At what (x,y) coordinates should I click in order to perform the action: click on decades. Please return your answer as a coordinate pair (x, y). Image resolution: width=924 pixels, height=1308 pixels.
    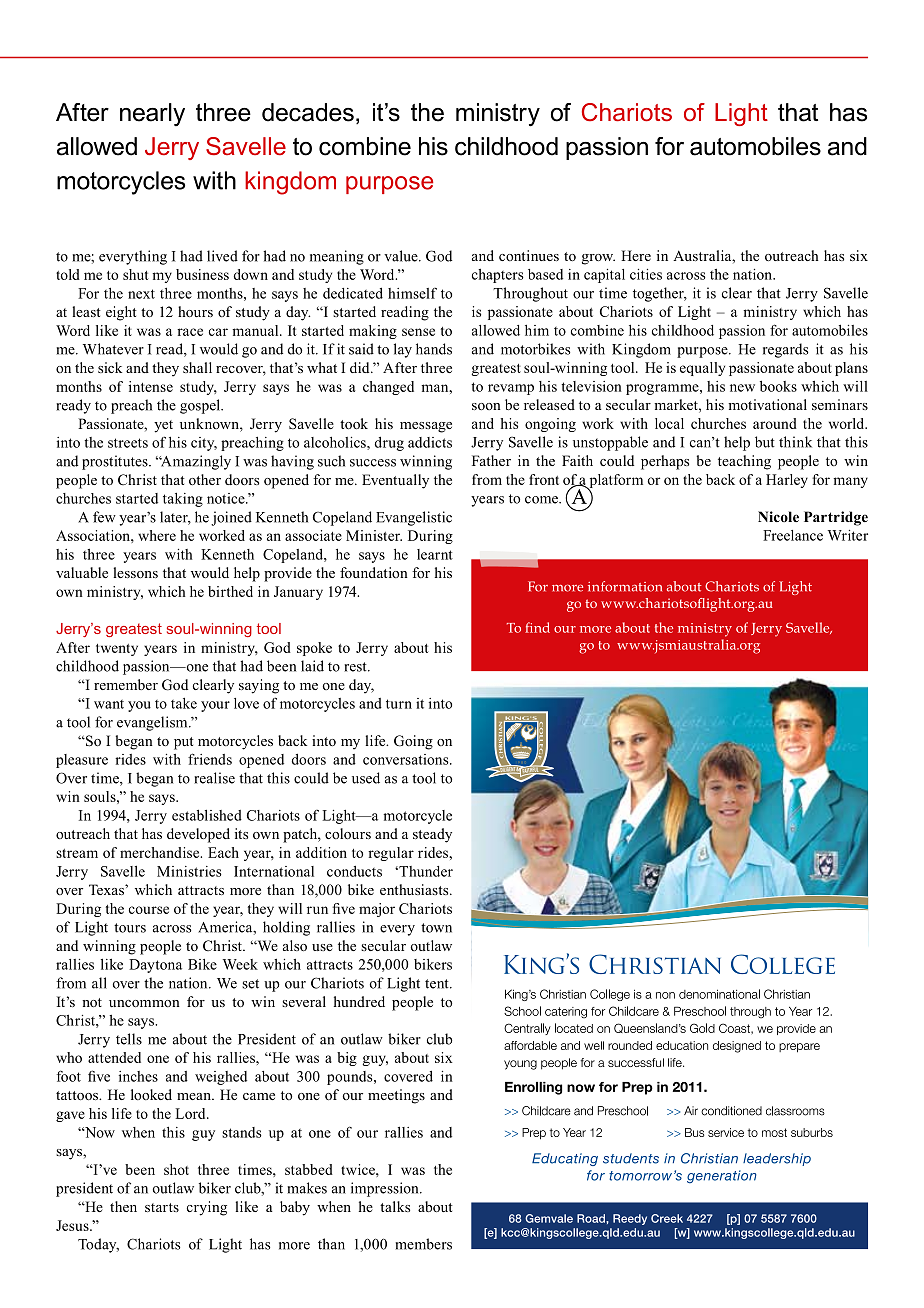
    Looking at the image, I should click on (308, 112).
